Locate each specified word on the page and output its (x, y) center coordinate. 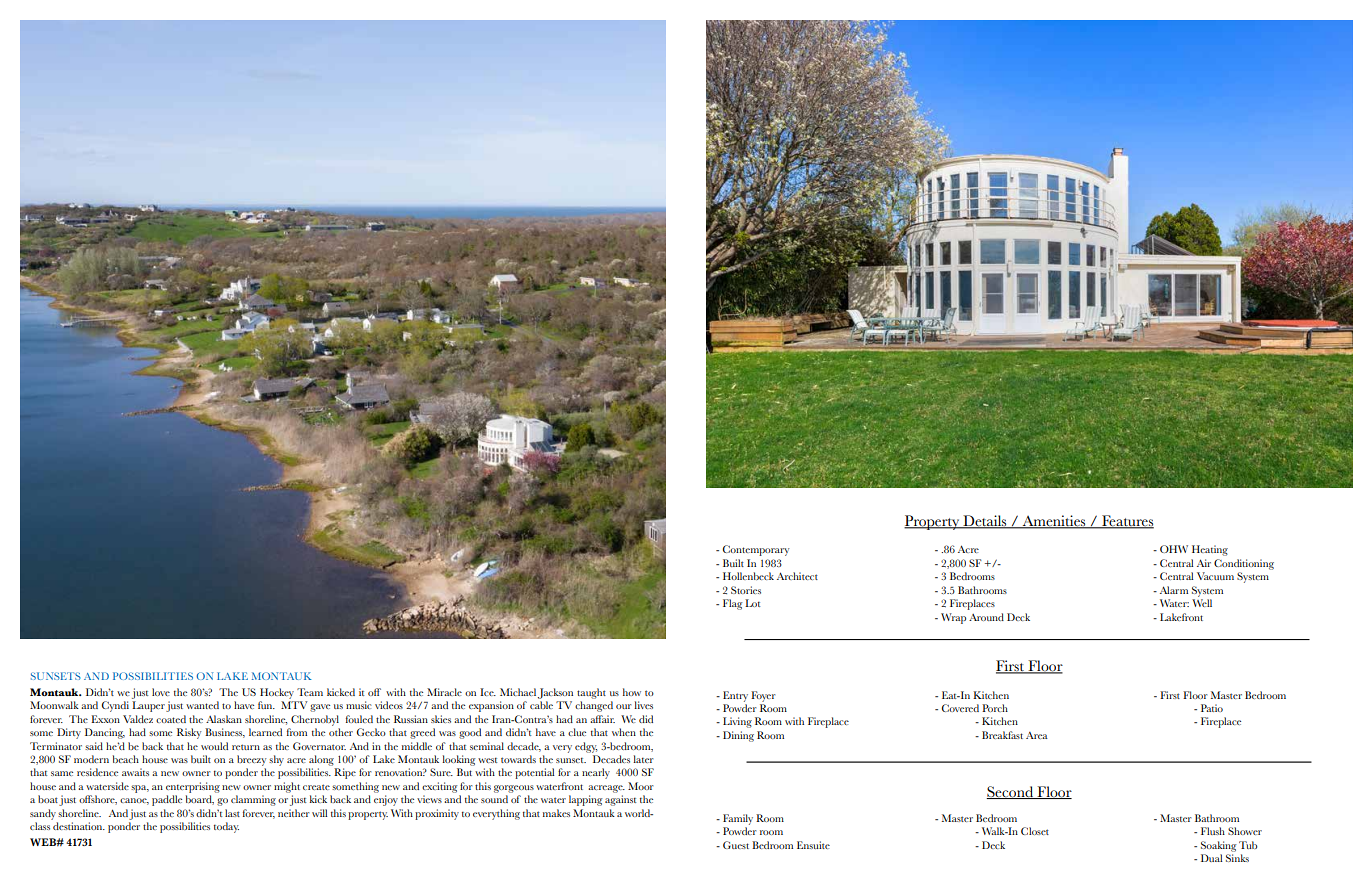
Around (986, 617)
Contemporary (756, 550)
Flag (733, 604)
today (226, 827)
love (161, 692)
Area (1037, 735)
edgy (586, 747)
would (214, 746)
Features (1127, 522)
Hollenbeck (748, 576)
